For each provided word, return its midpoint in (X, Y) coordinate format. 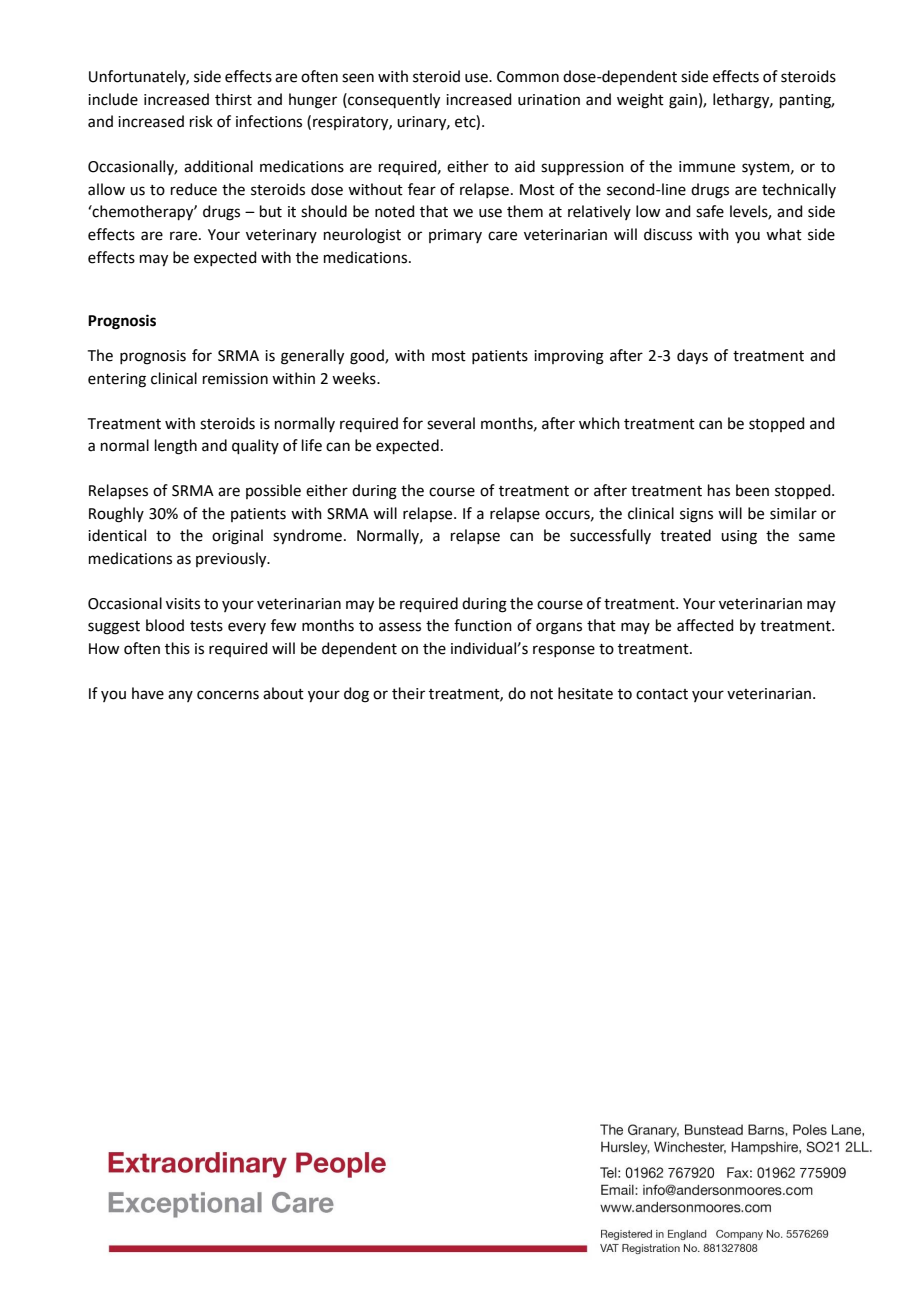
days (692, 357)
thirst (233, 99)
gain (683, 101)
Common (528, 77)
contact (662, 694)
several (451, 423)
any (180, 696)
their (408, 693)
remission (235, 379)
